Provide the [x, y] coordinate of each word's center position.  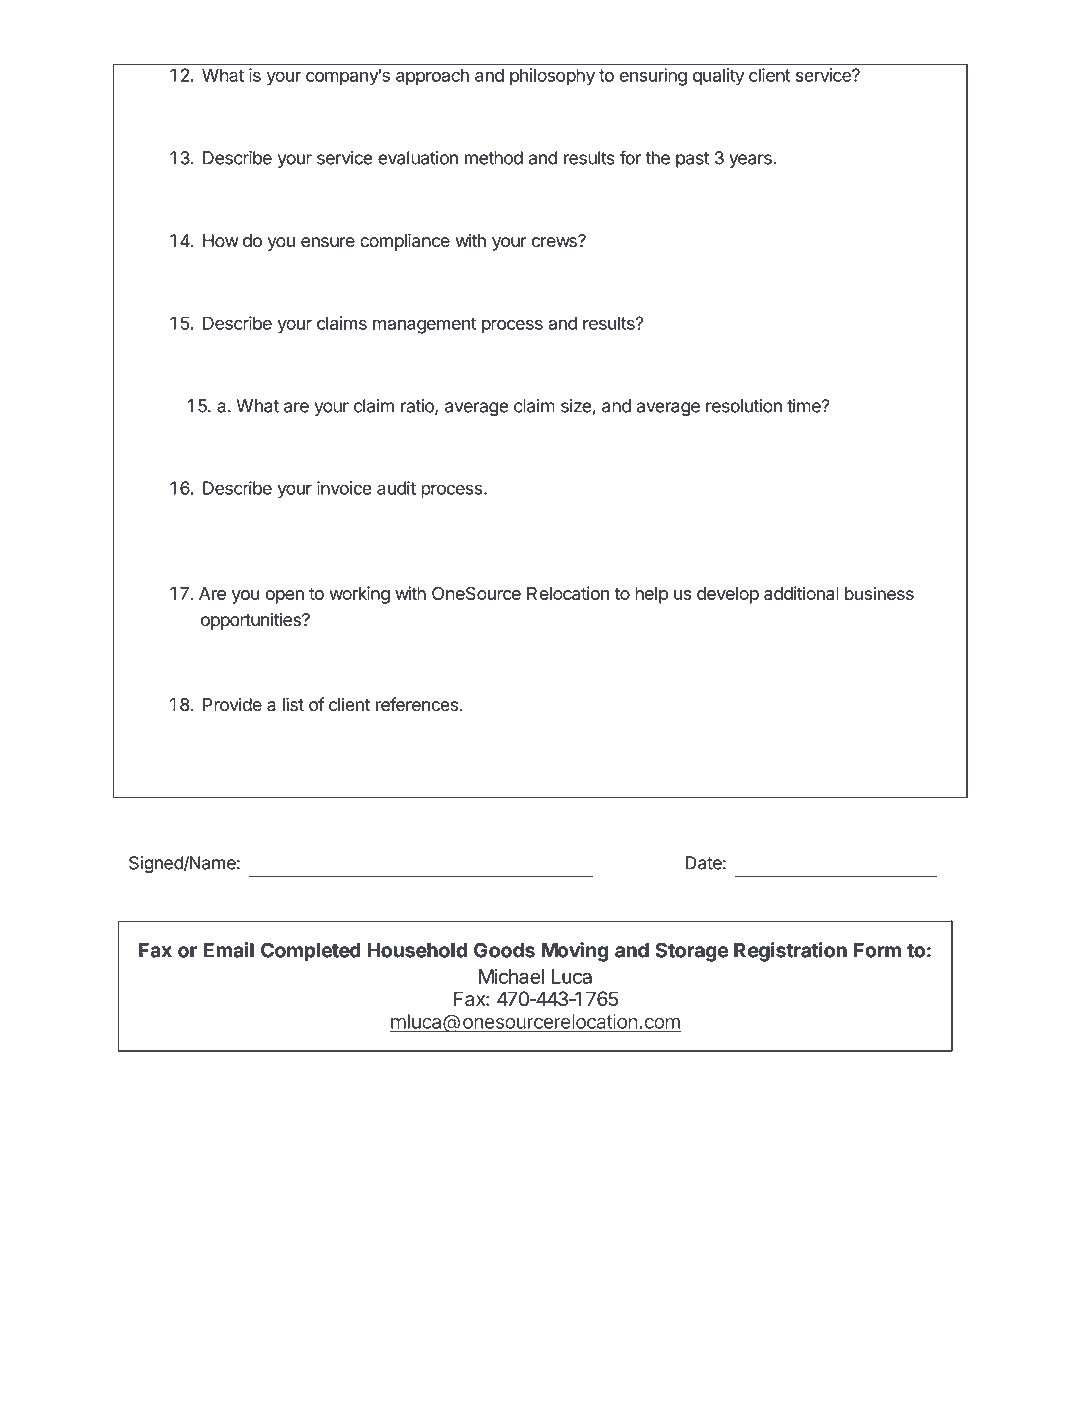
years [751, 161]
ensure [328, 242]
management [424, 325]
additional [801, 593]
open [284, 597]
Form [877, 950]
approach [432, 77]
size [577, 407]
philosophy [552, 77]
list [293, 704]
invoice [344, 488]
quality [718, 77]
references [417, 704]
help [651, 595]
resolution [744, 406]
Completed [311, 952]
